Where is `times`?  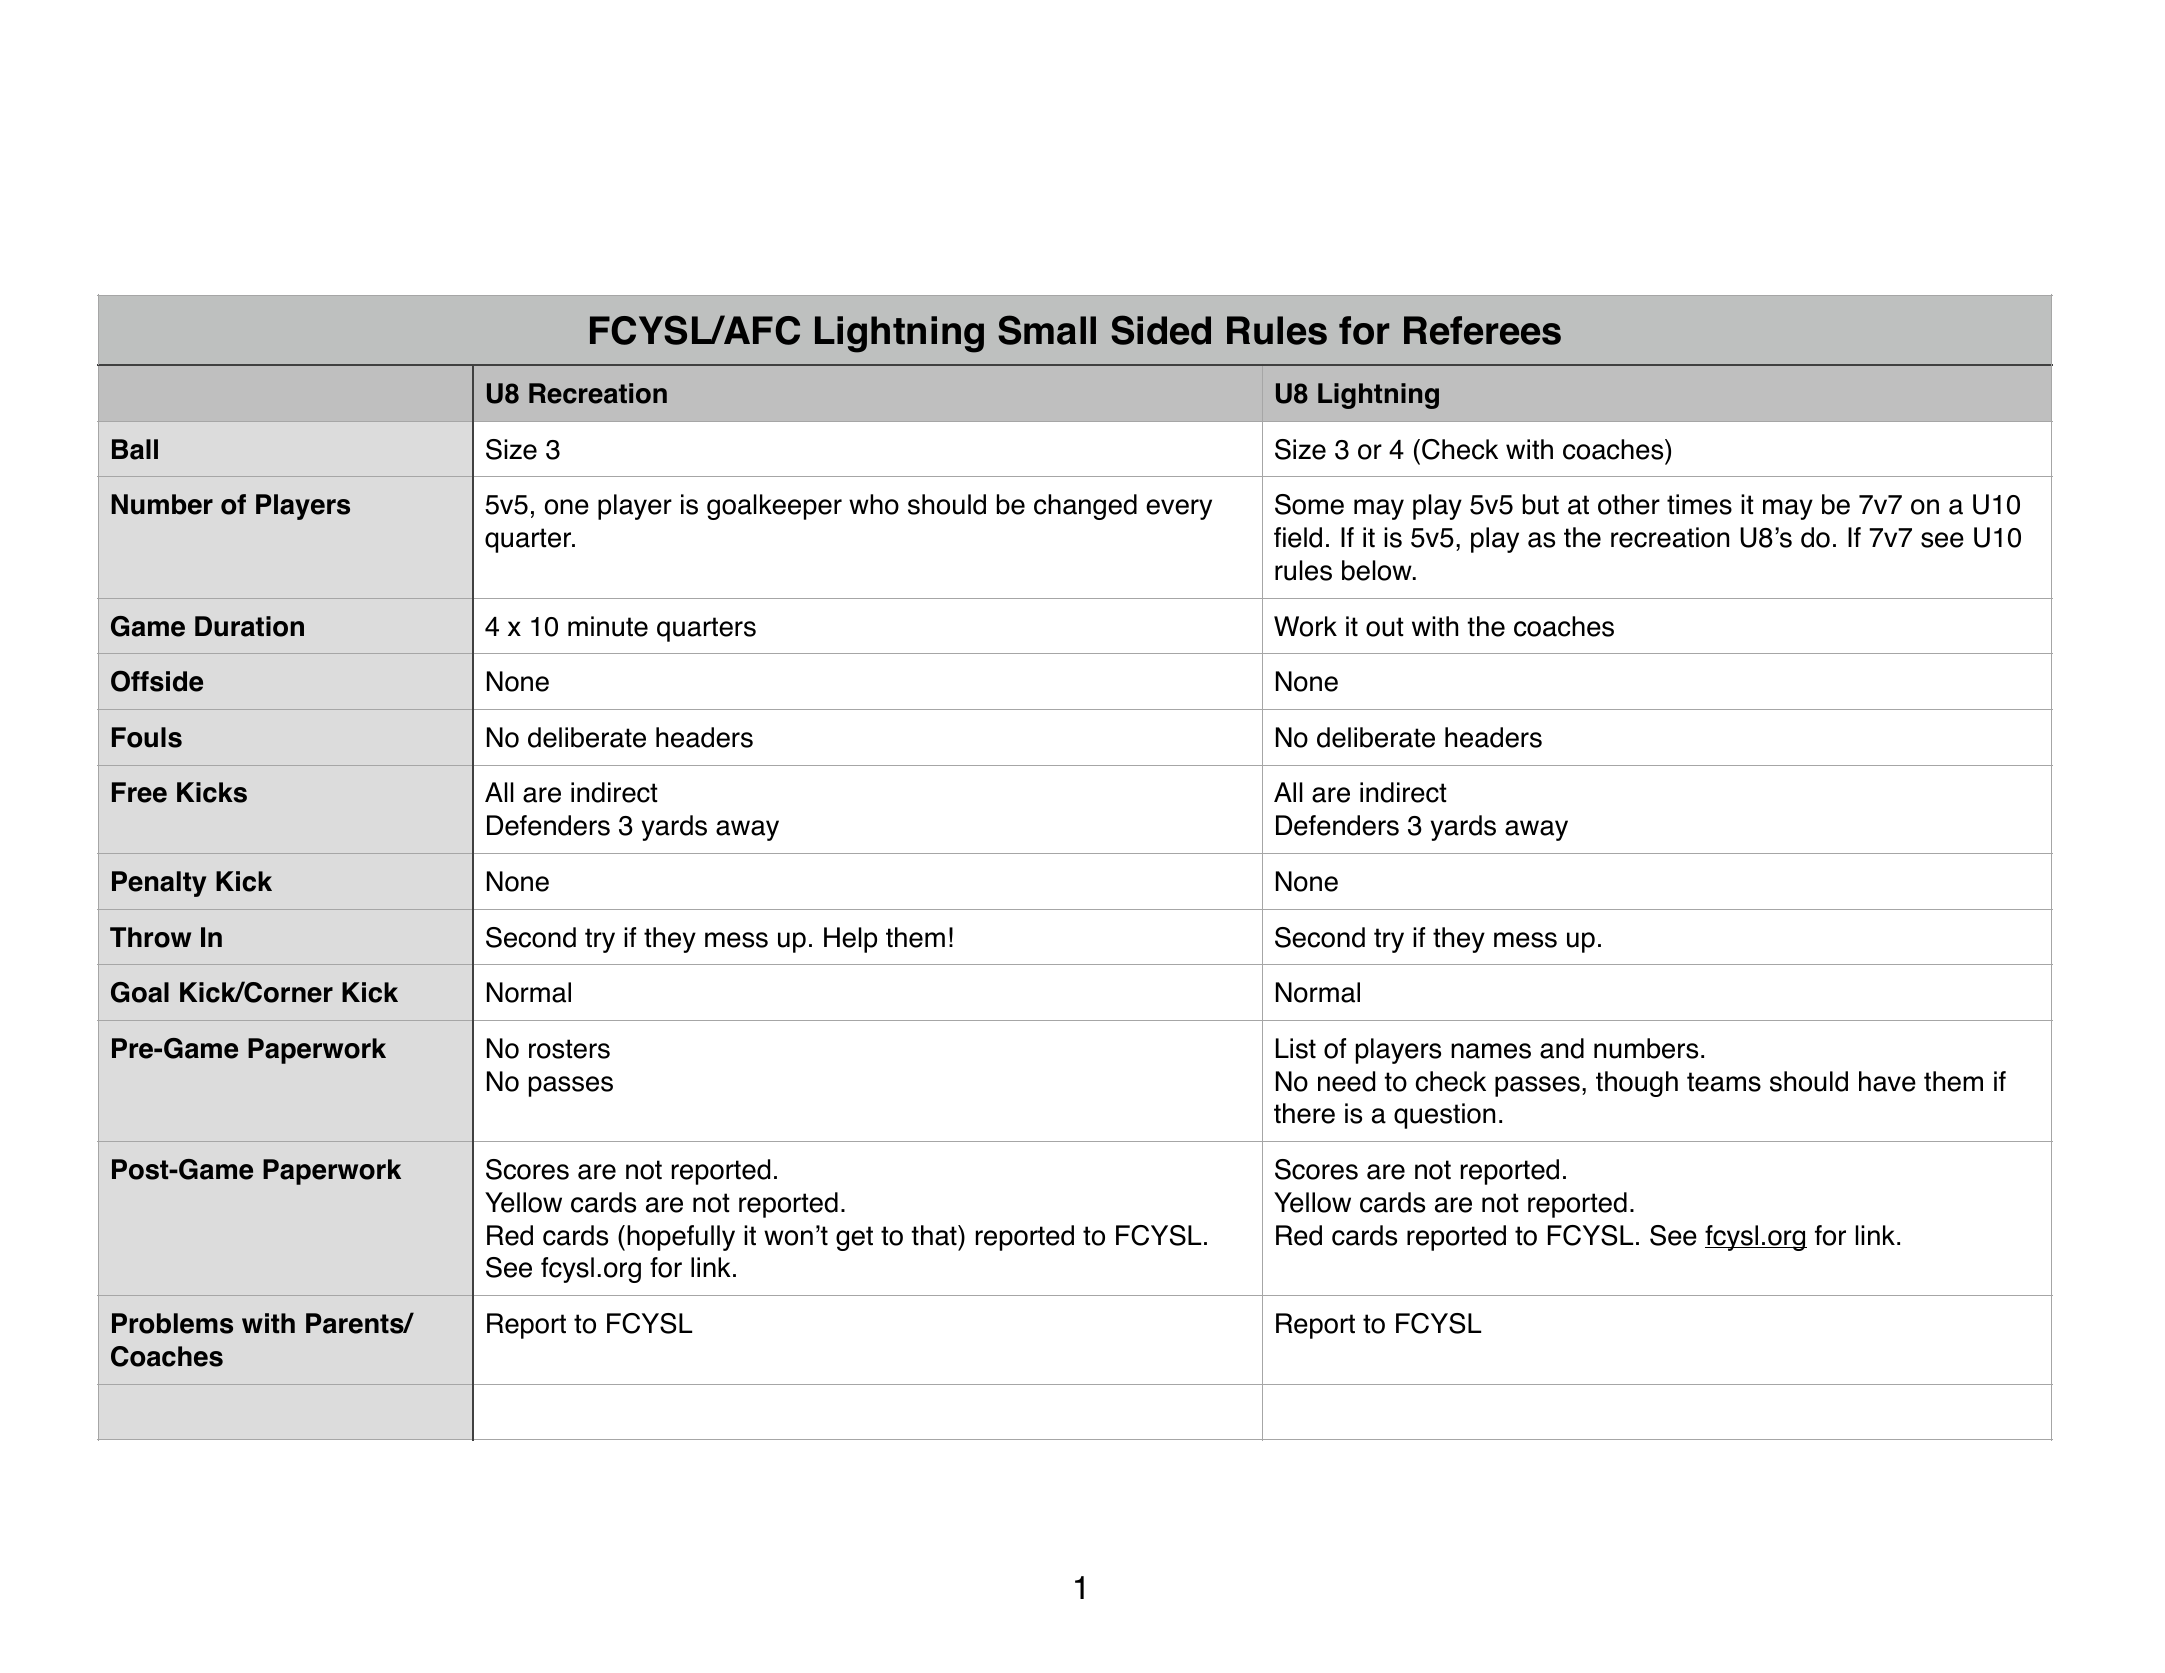
times is located at coordinates (1699, 504).
